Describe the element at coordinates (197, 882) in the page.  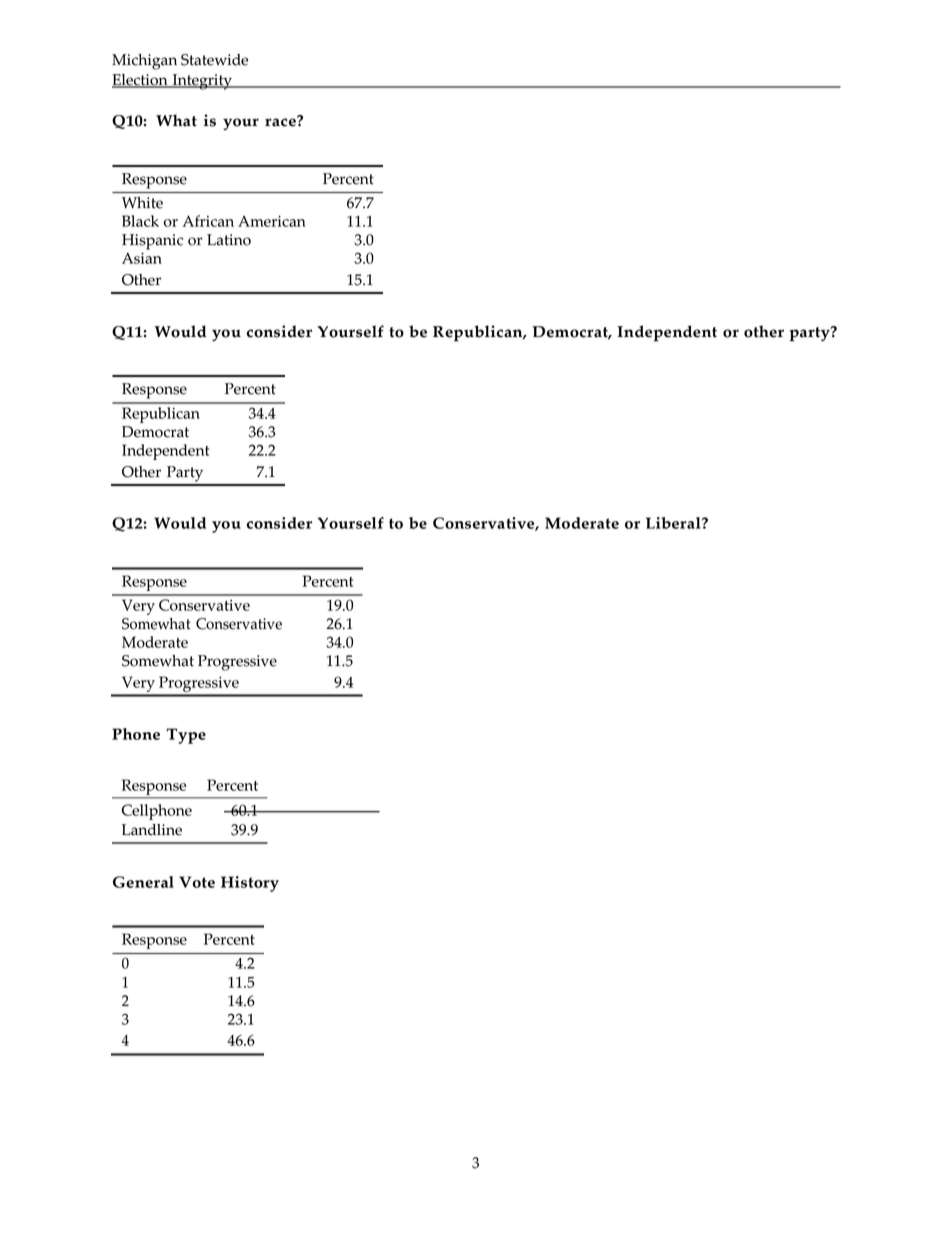
I see `Vote` at that location.
